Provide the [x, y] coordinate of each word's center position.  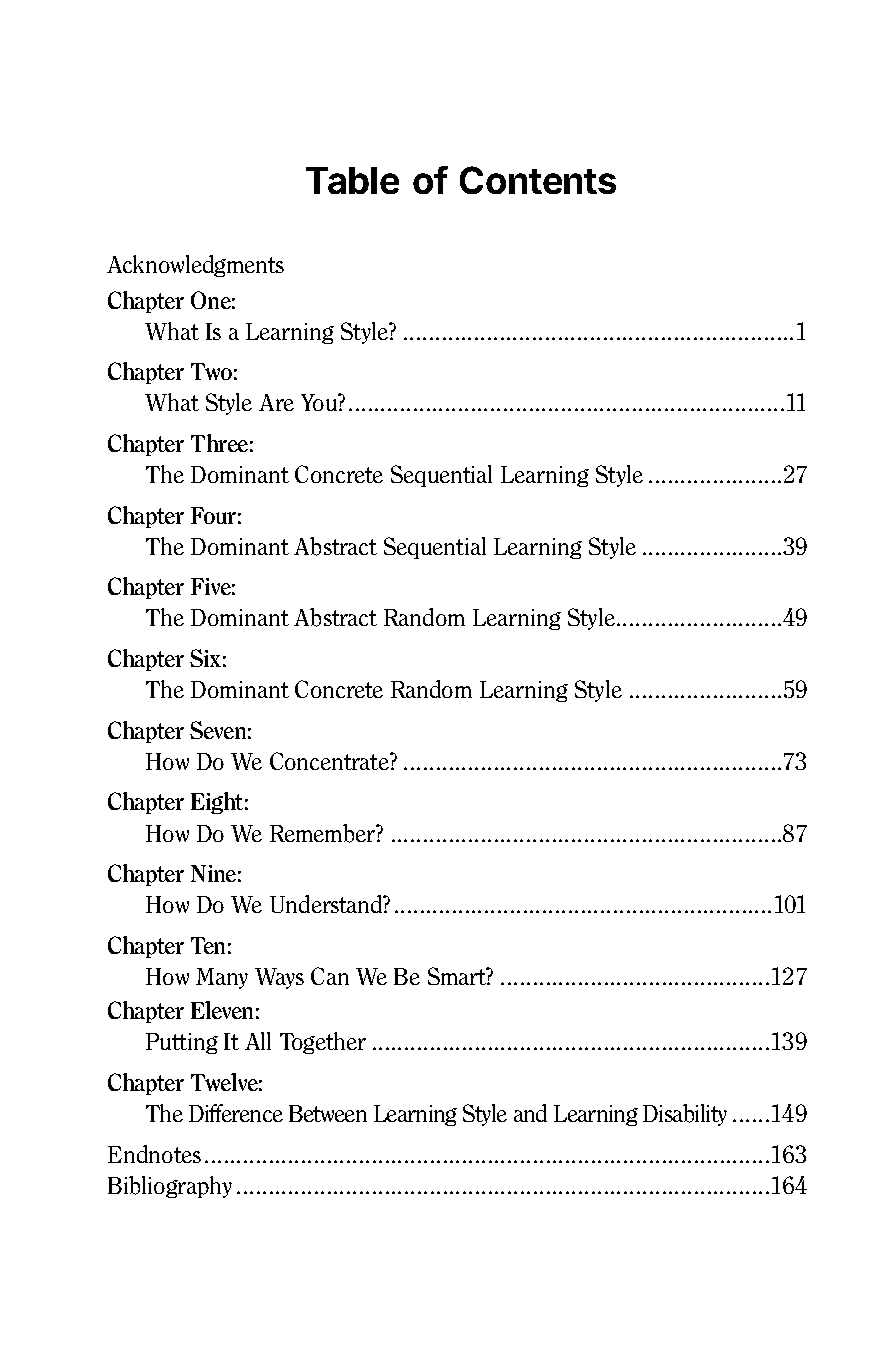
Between [328, 1113]
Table [352, 180]
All [258, 1041]
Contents [538, 180]
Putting [182, 1043]
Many [222, 978]
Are [276, 402]
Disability [685, 1115]
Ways [279, 978]
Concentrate [330, 761]
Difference [236, 1113]
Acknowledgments [195, 266]
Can [330, 976]
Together [323, 1043]
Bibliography [170, 1187]
